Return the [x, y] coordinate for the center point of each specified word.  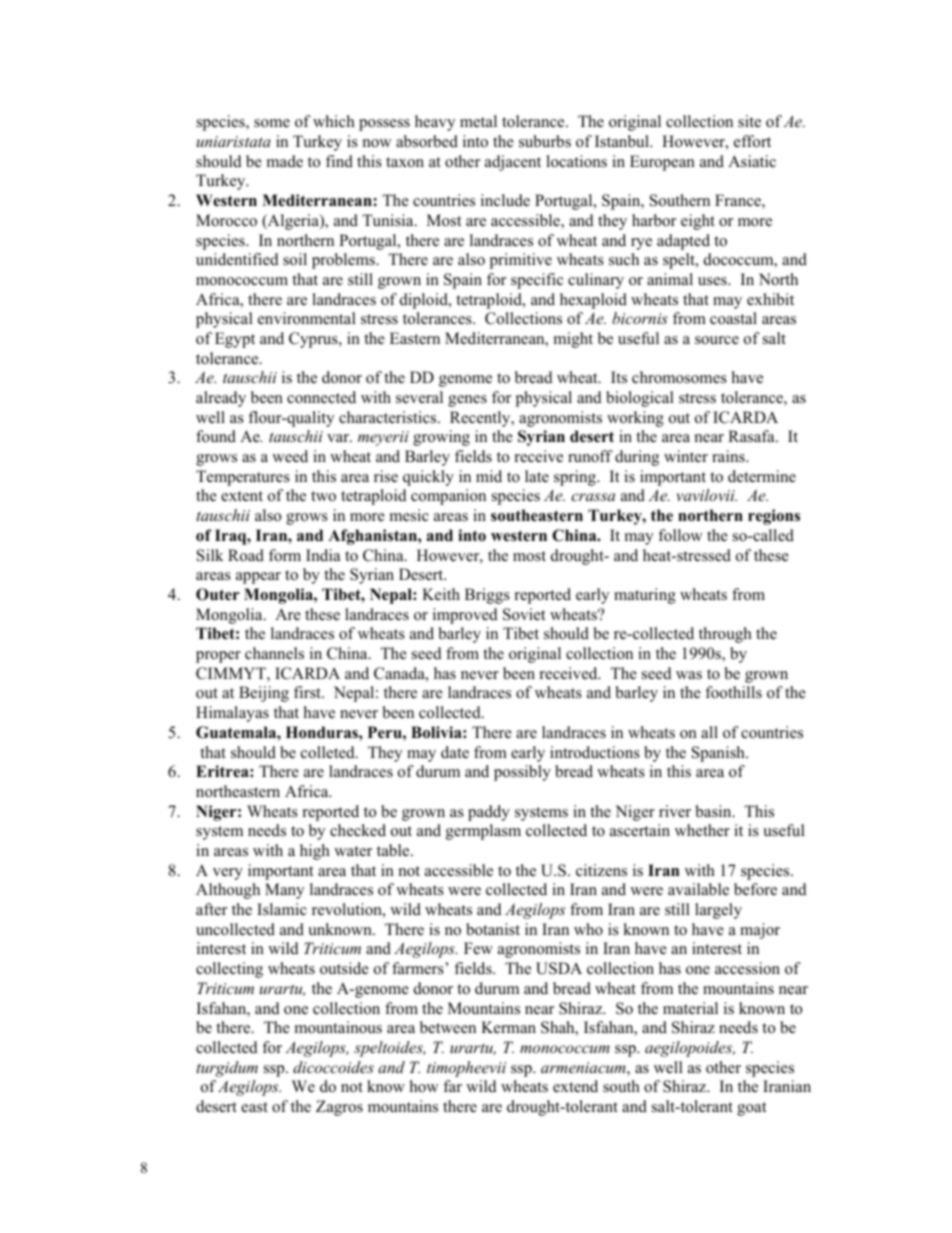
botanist [493, 929]
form [285, 555]
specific [537, 281]
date [455, 752]
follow [680, 535]
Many [284, 891]
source [717, 340]
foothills [733, 692]
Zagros [339, 1108]
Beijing [264, 694]
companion [448, 497]
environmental [307, 318]
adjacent [513, 163]
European [662, 163]
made [285, 161]
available [698, 889]
